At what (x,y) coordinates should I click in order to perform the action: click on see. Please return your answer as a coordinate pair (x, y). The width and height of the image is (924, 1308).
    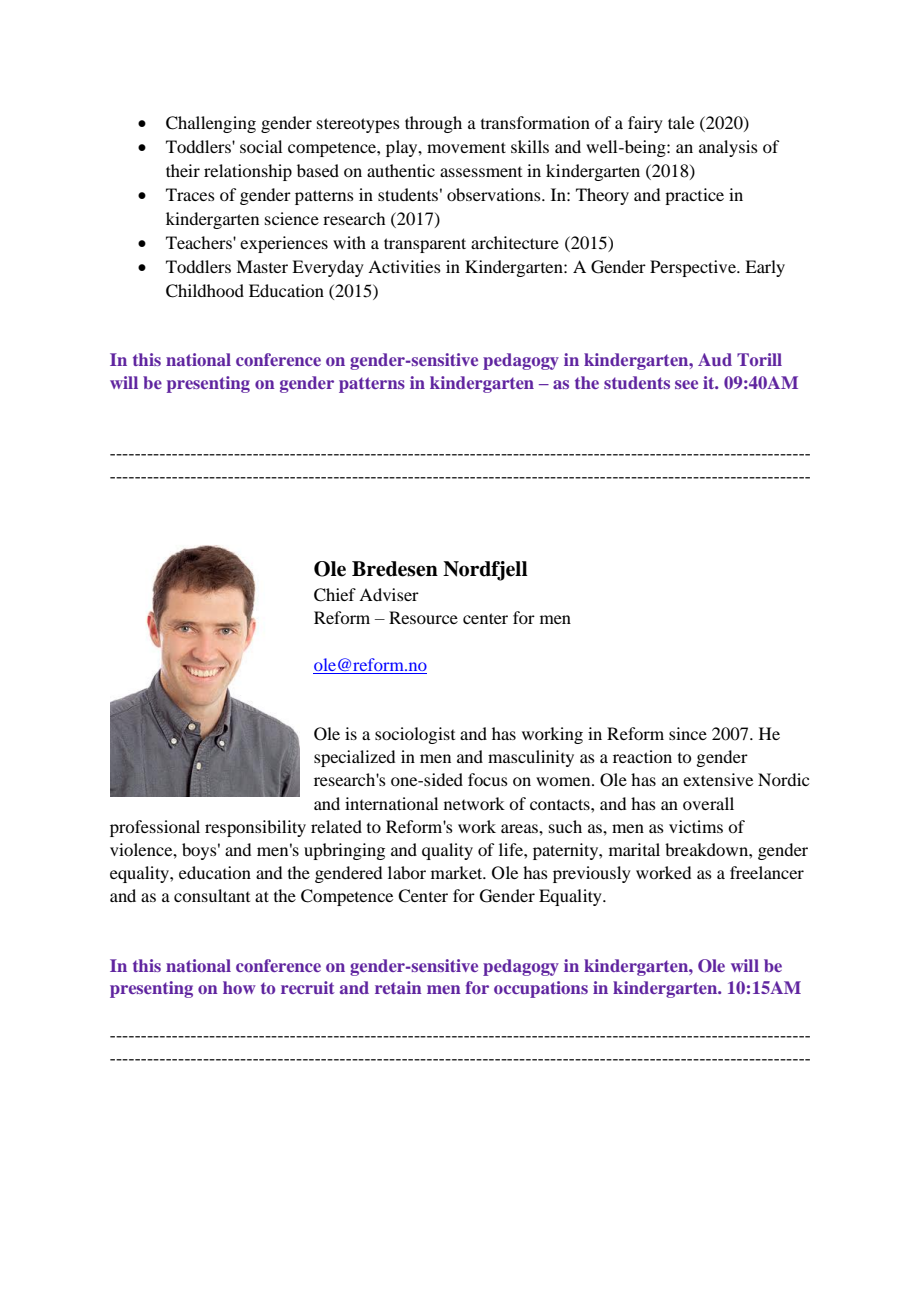
    Looking at the image, I should click on (686, 384).
